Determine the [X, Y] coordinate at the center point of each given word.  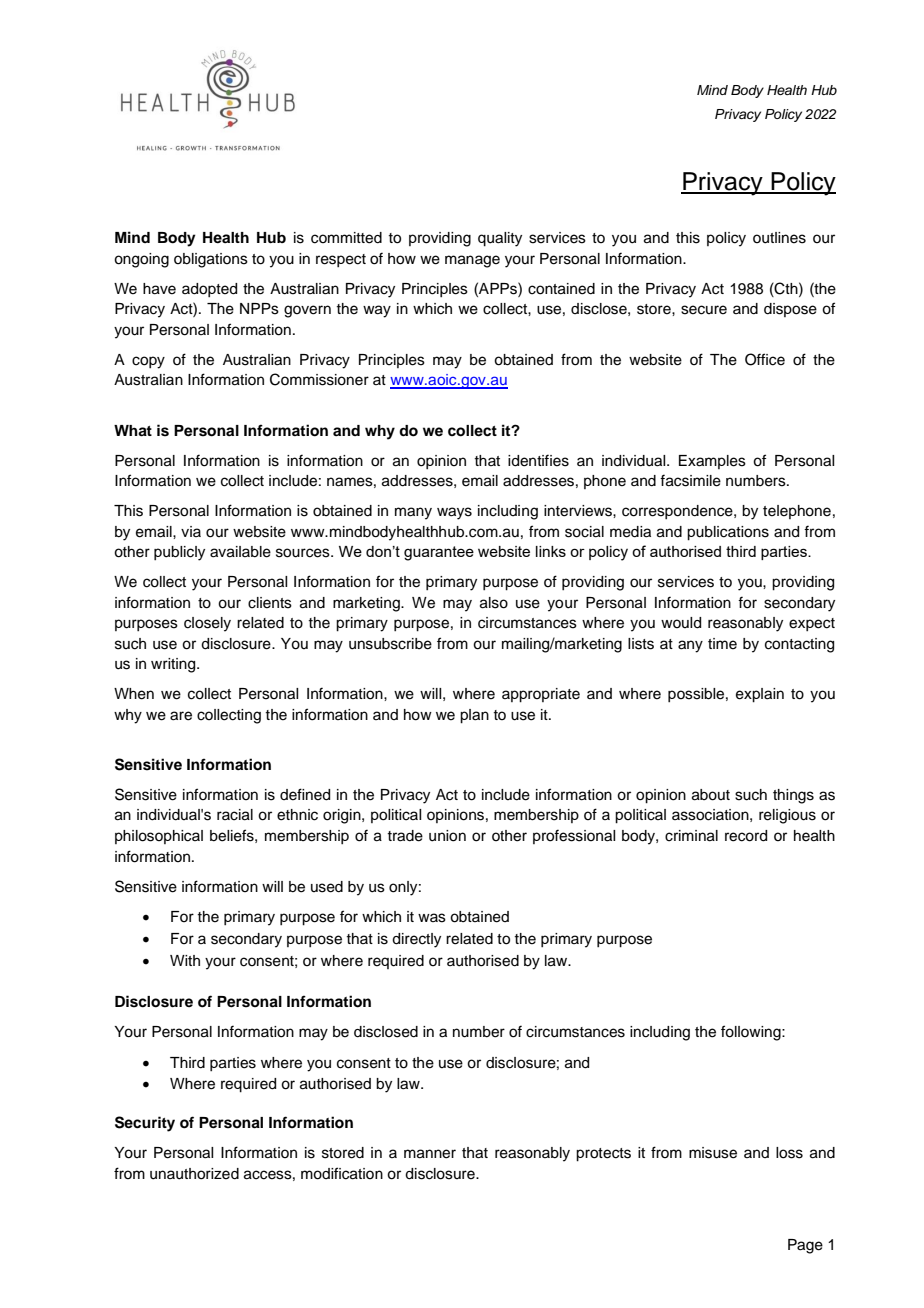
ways [454, 513]
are [181, 716]
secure [704, 310]
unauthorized [194, 1174]
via [191, 531]
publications [728, 533]
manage [472, 261]
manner [430, 1154]
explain [760, 695]
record [746, 836]
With [185, 960]
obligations [211, 260]
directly [416, 940]
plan [474, 716]
